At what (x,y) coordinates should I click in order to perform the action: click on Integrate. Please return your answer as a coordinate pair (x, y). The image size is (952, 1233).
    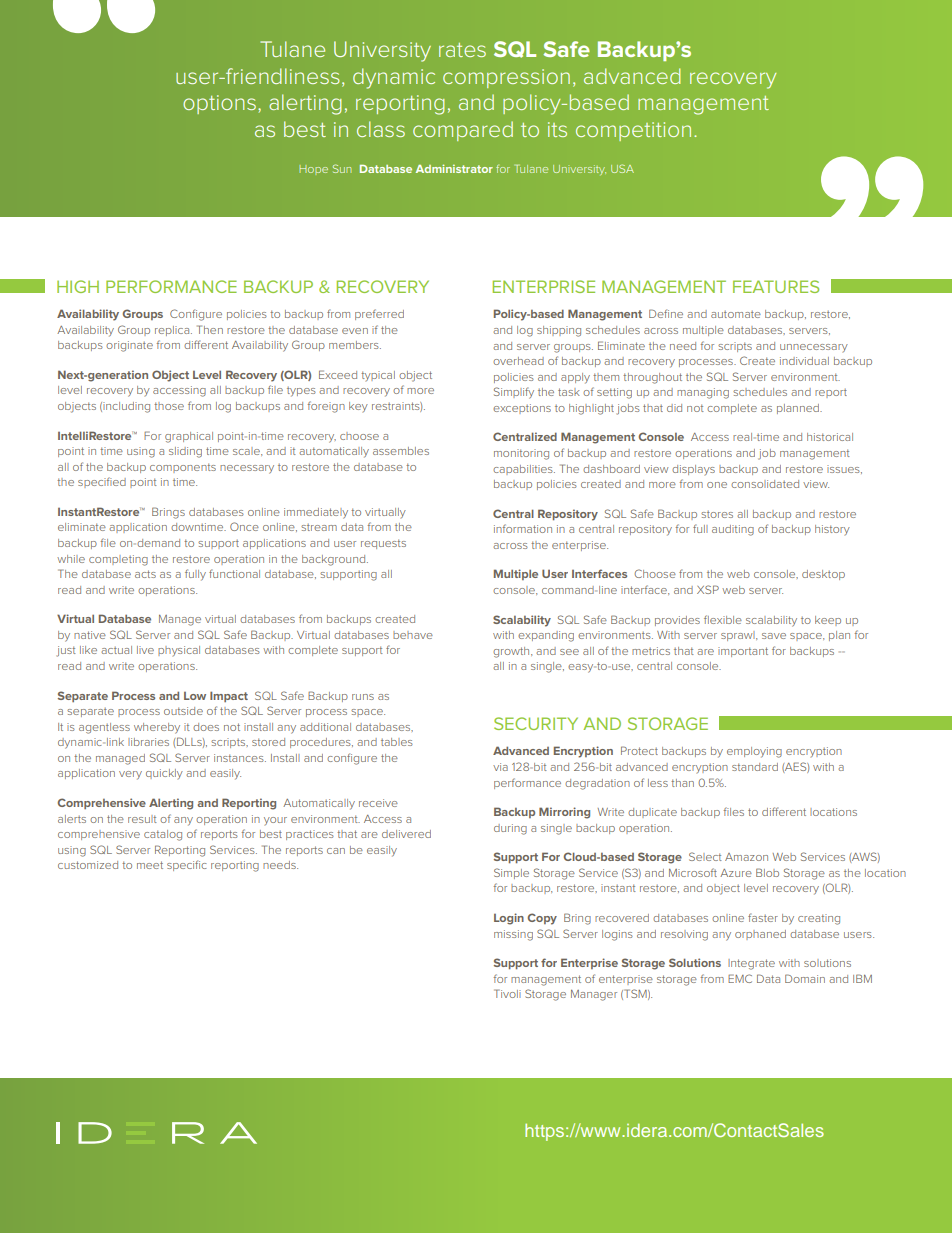
    Looking at the image, I should click on (751, 964).
